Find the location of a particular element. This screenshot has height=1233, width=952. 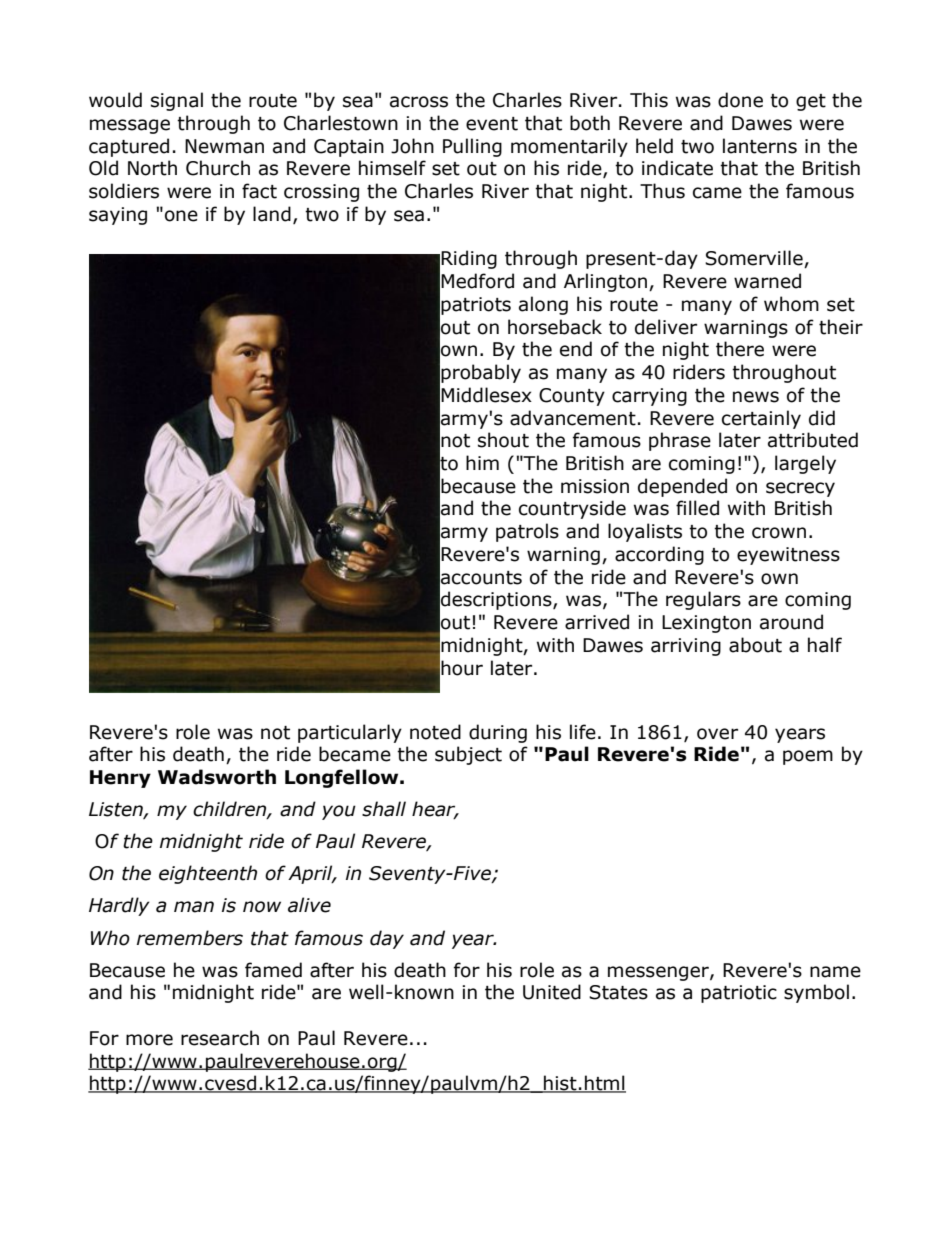

Pulling is located at coordinates (472, 147).
